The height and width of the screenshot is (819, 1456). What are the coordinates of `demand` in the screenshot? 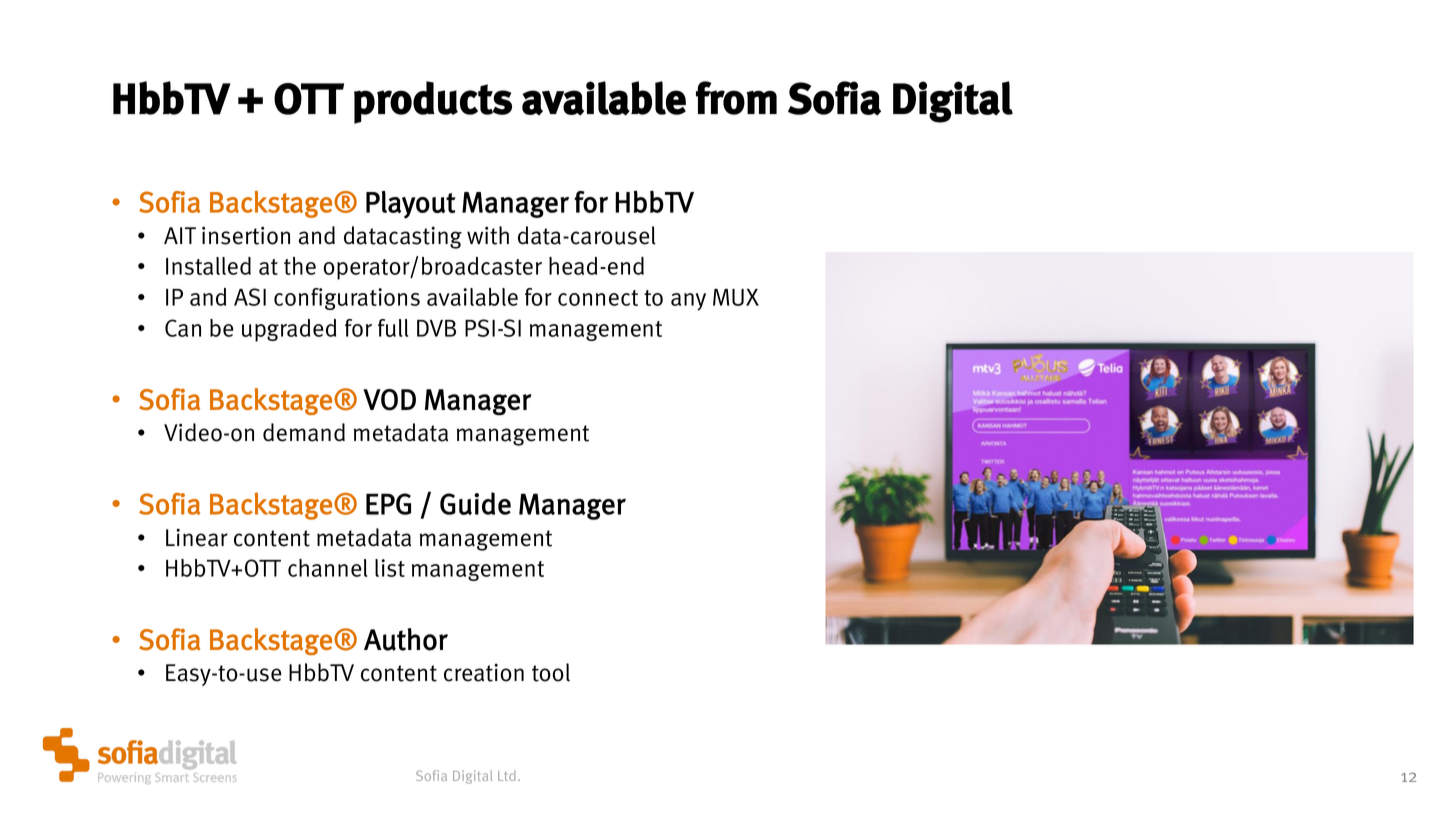 It's located at (304, 432).
